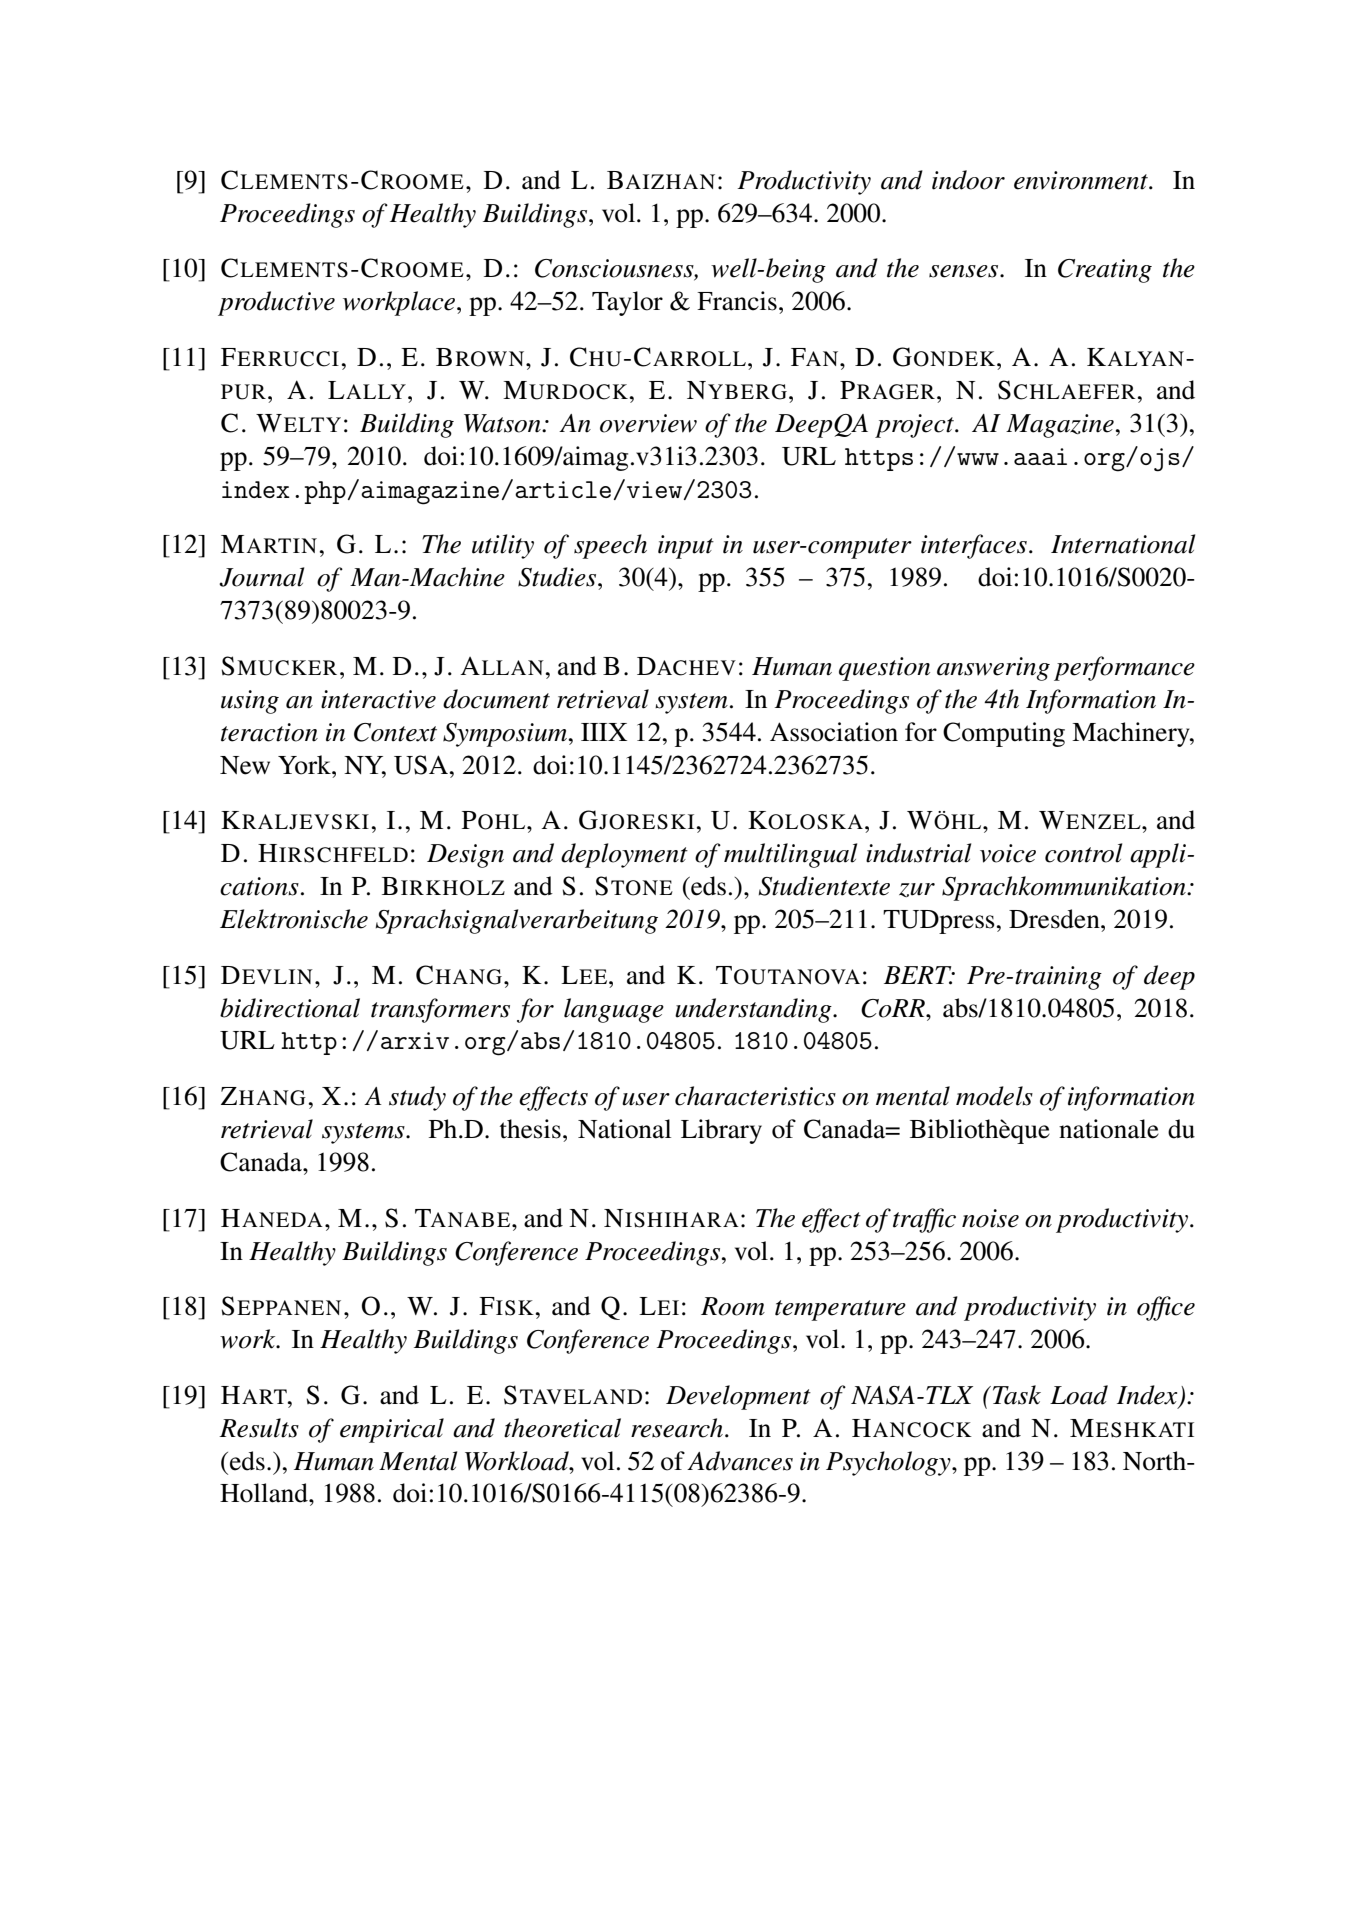 Image resolution: width=1357 pixels, height=1919 pixels. Describe the element at coordinates (915, 426) in the screenshot. I see `project` at that location.
